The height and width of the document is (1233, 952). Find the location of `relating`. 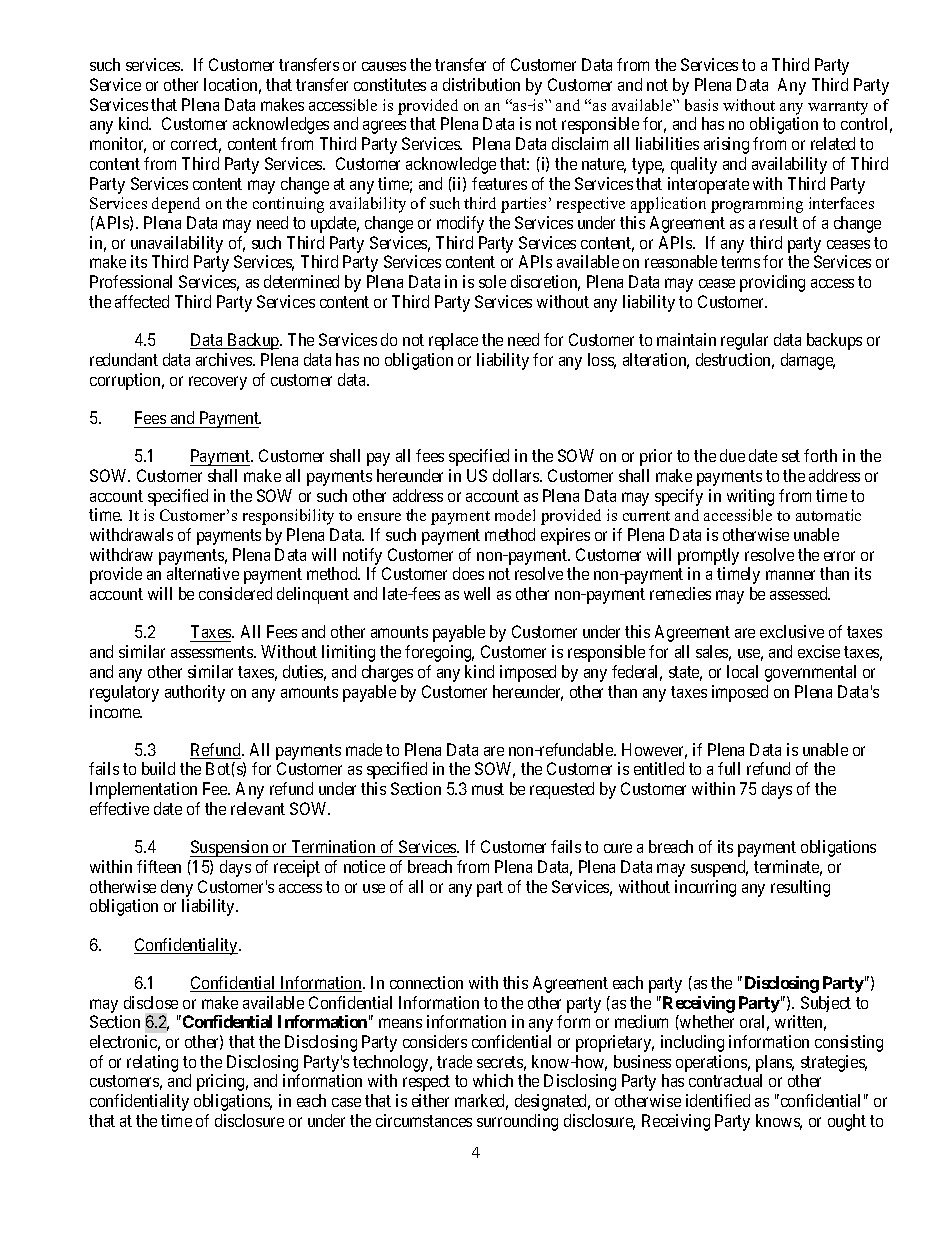

relating is located at coordinates (152, 1063).
